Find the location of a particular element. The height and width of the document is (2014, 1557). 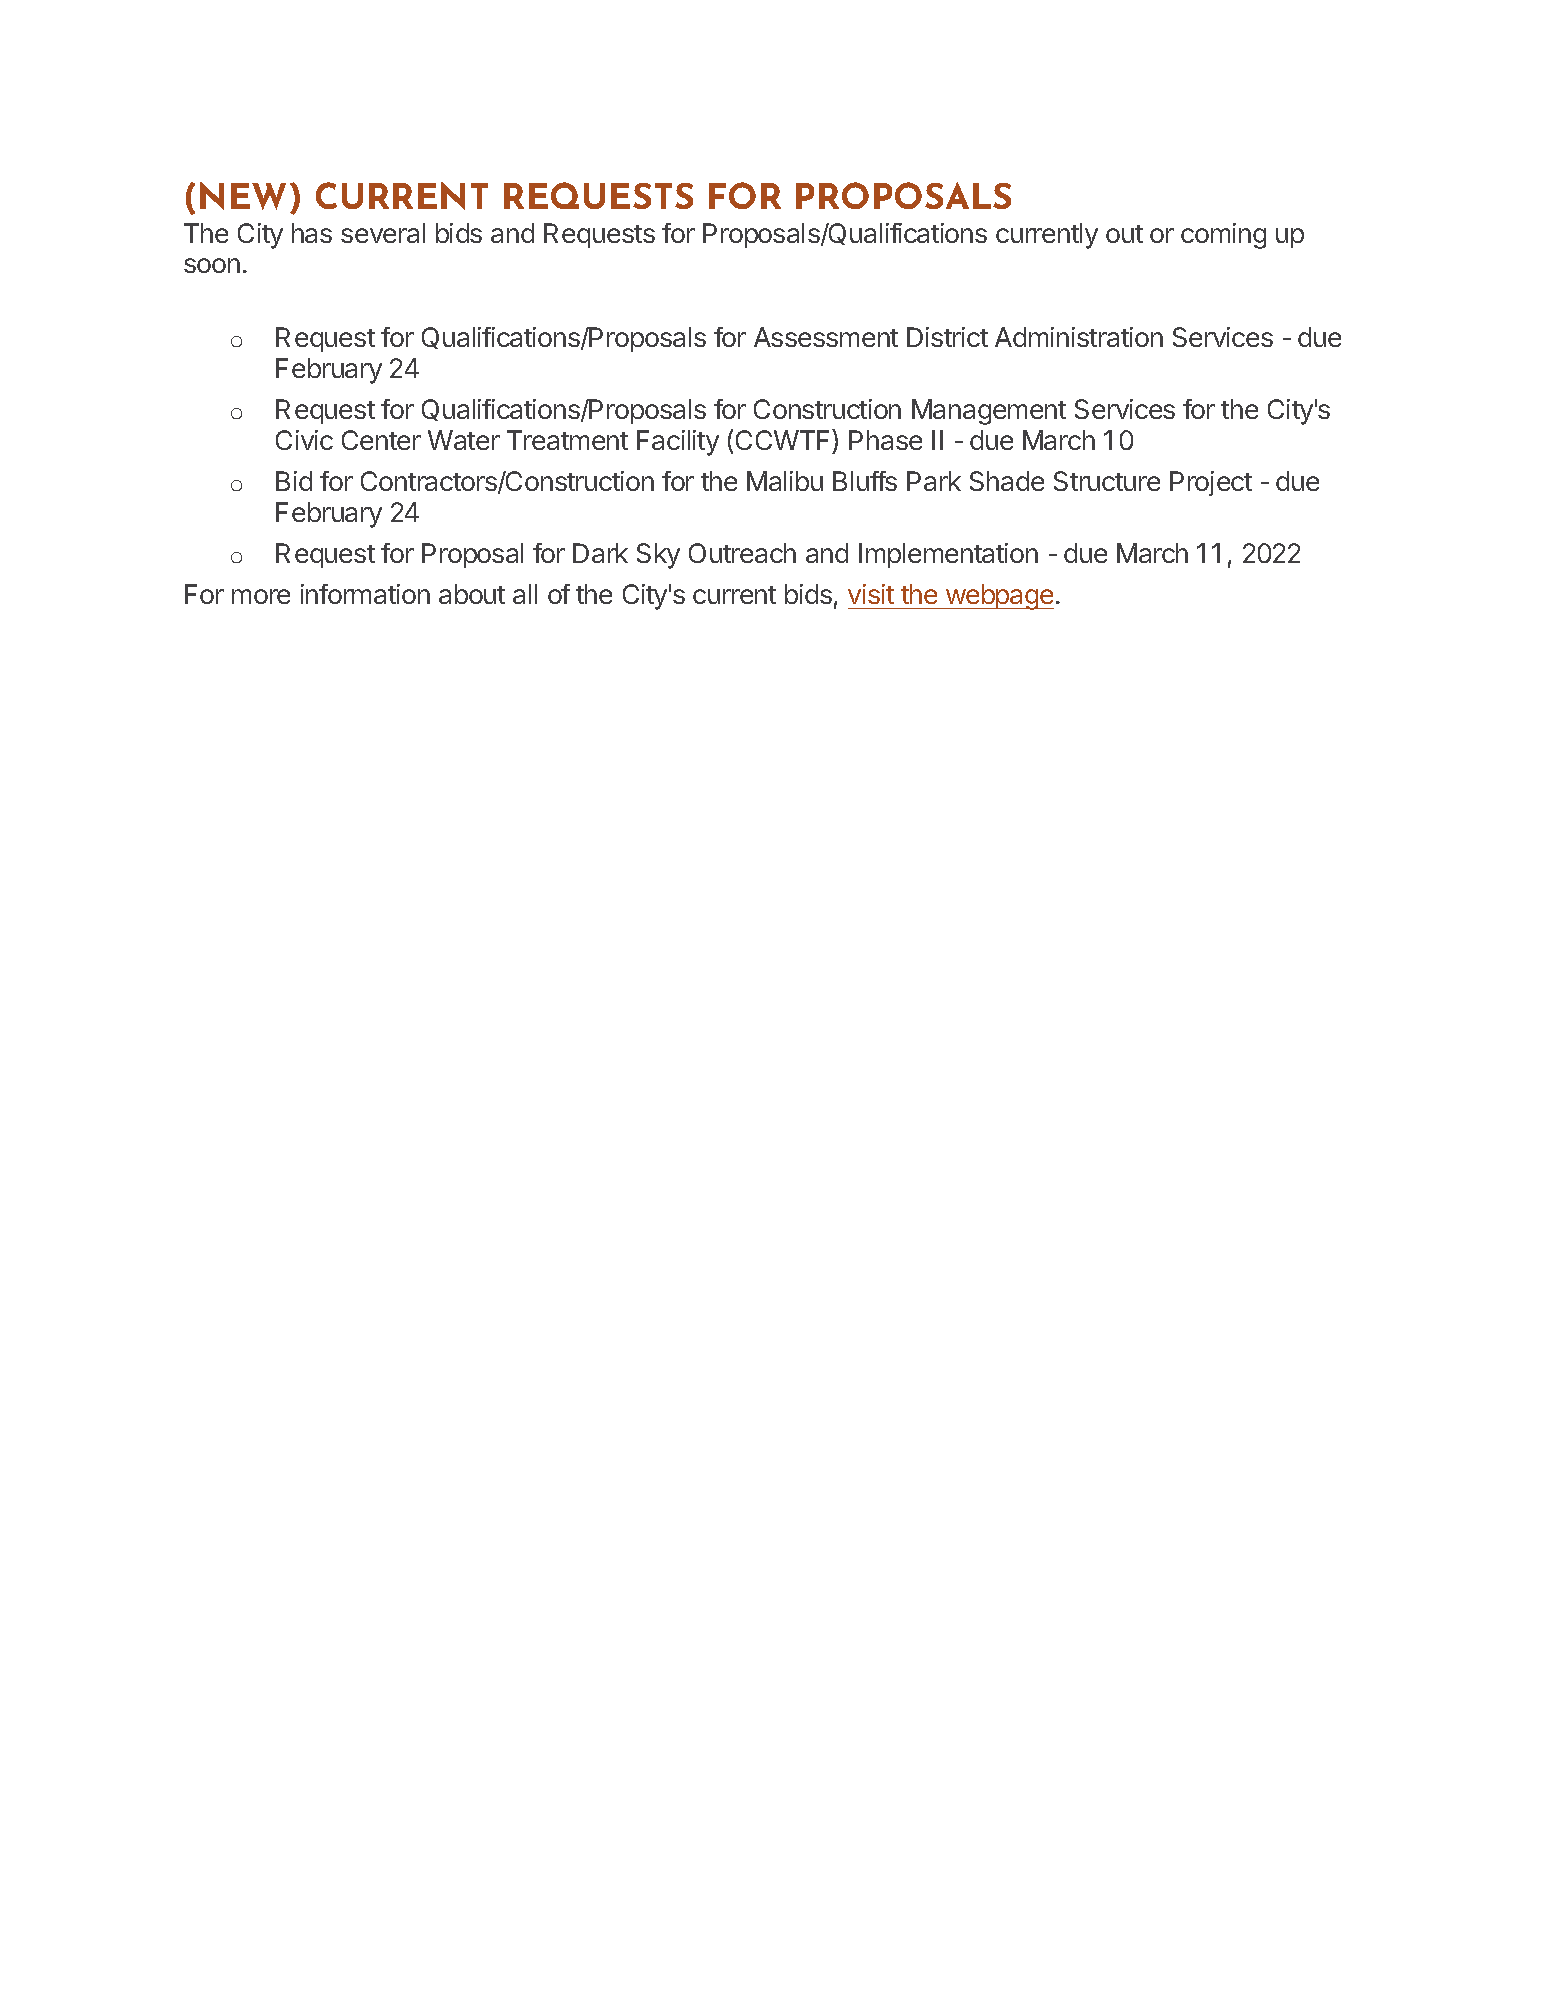

NEW is located at coordinates (243, 196).
